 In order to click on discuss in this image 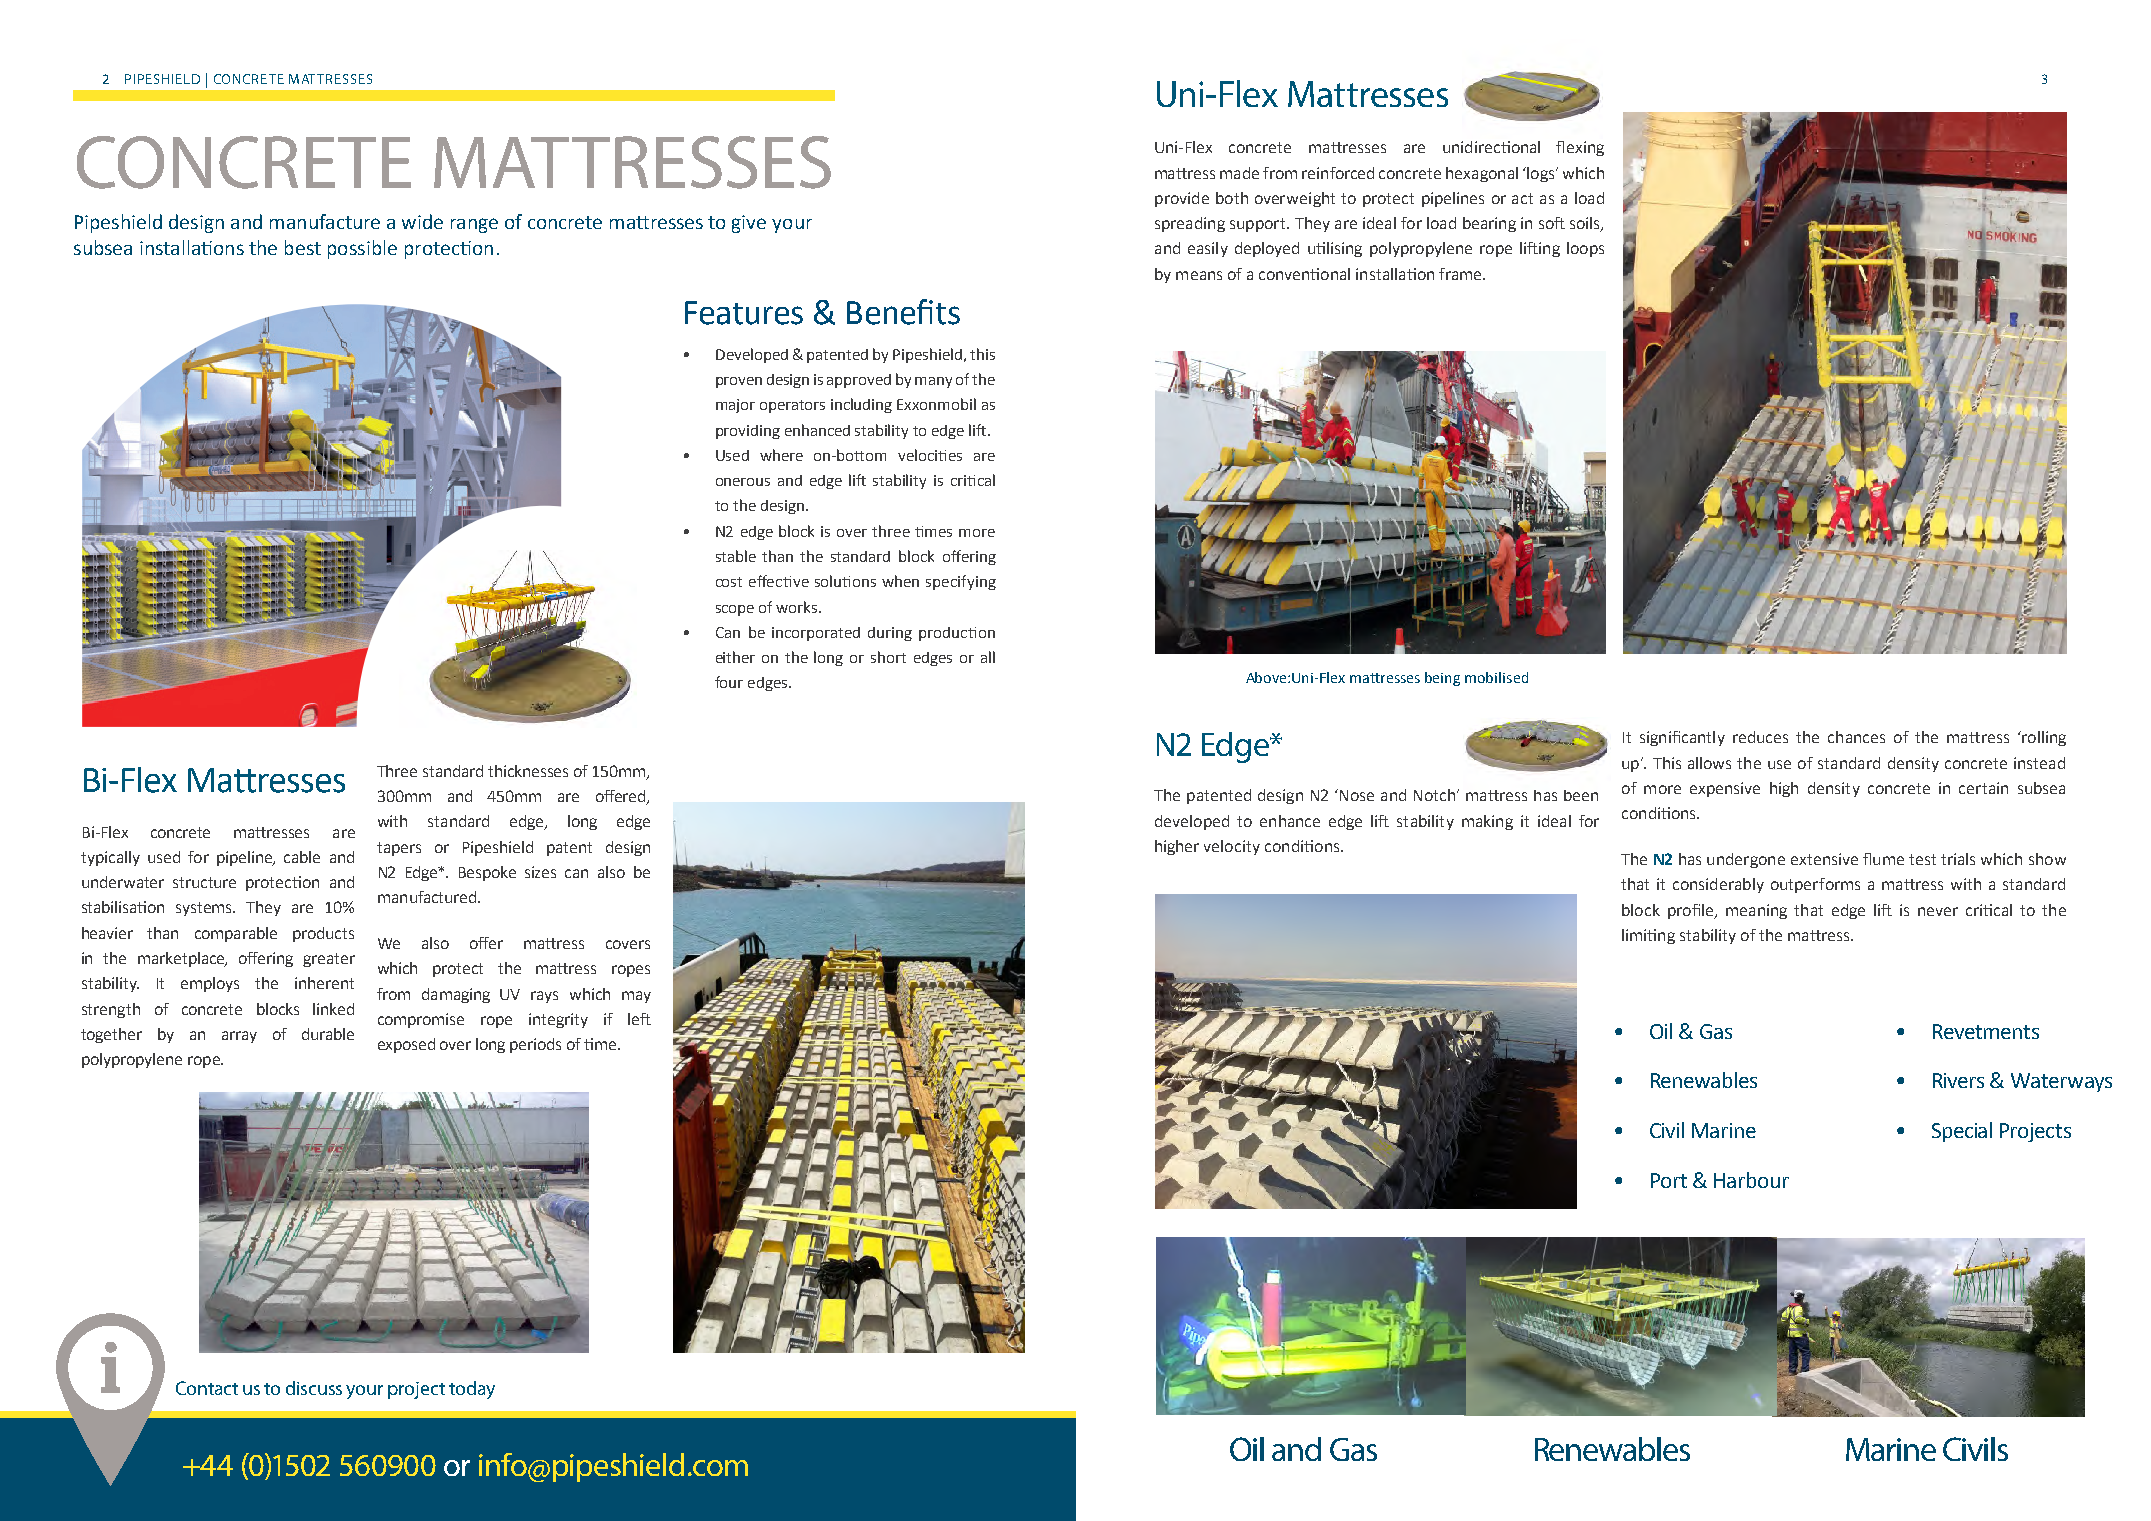, I will do `click(314, 1388)`.
